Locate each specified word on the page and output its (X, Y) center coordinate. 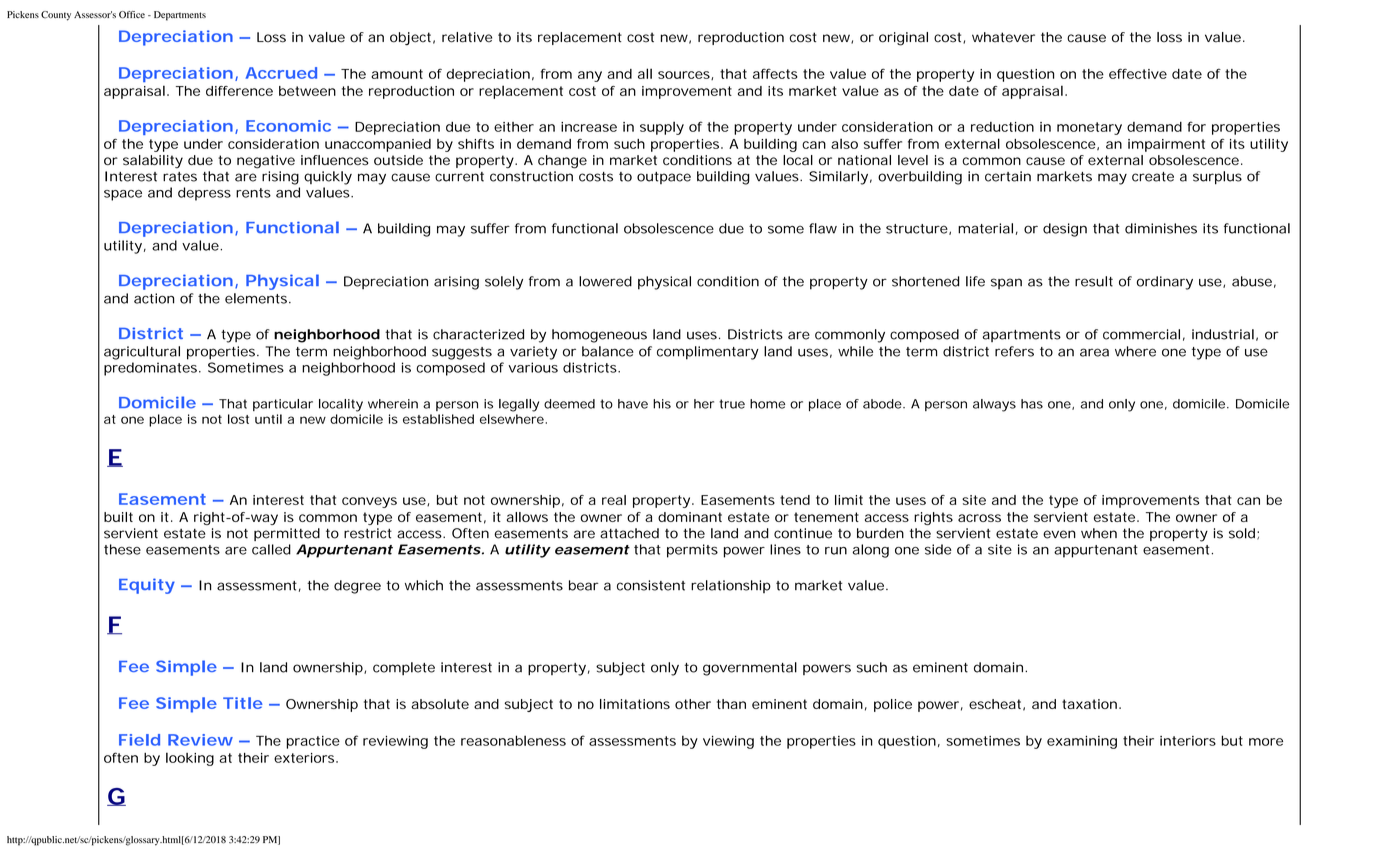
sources (685, 75)
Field (139, 740)
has (1032, 404)
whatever (1003, 37)
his (662, 404)
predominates (150, 369)
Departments (180, 16)
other (693, 704)
